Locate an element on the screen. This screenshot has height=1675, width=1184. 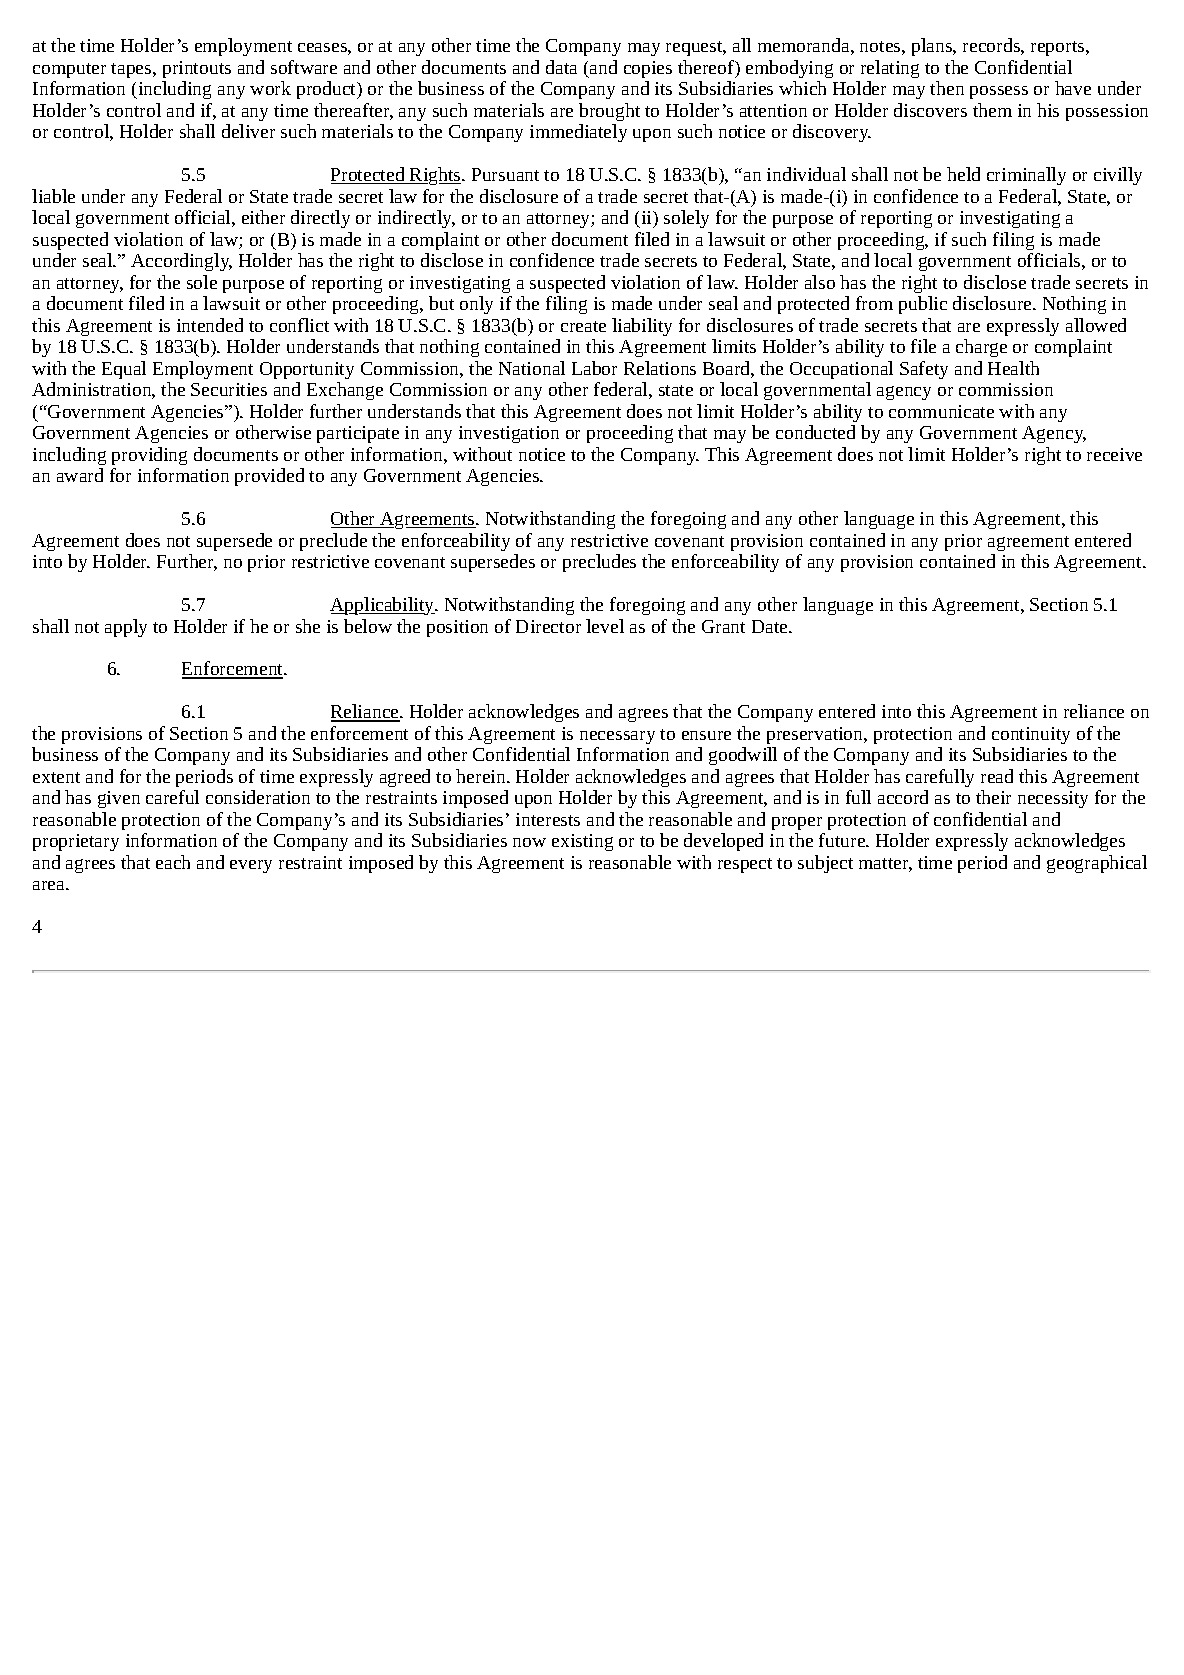
Labor is located at coordinates (594, 368).
